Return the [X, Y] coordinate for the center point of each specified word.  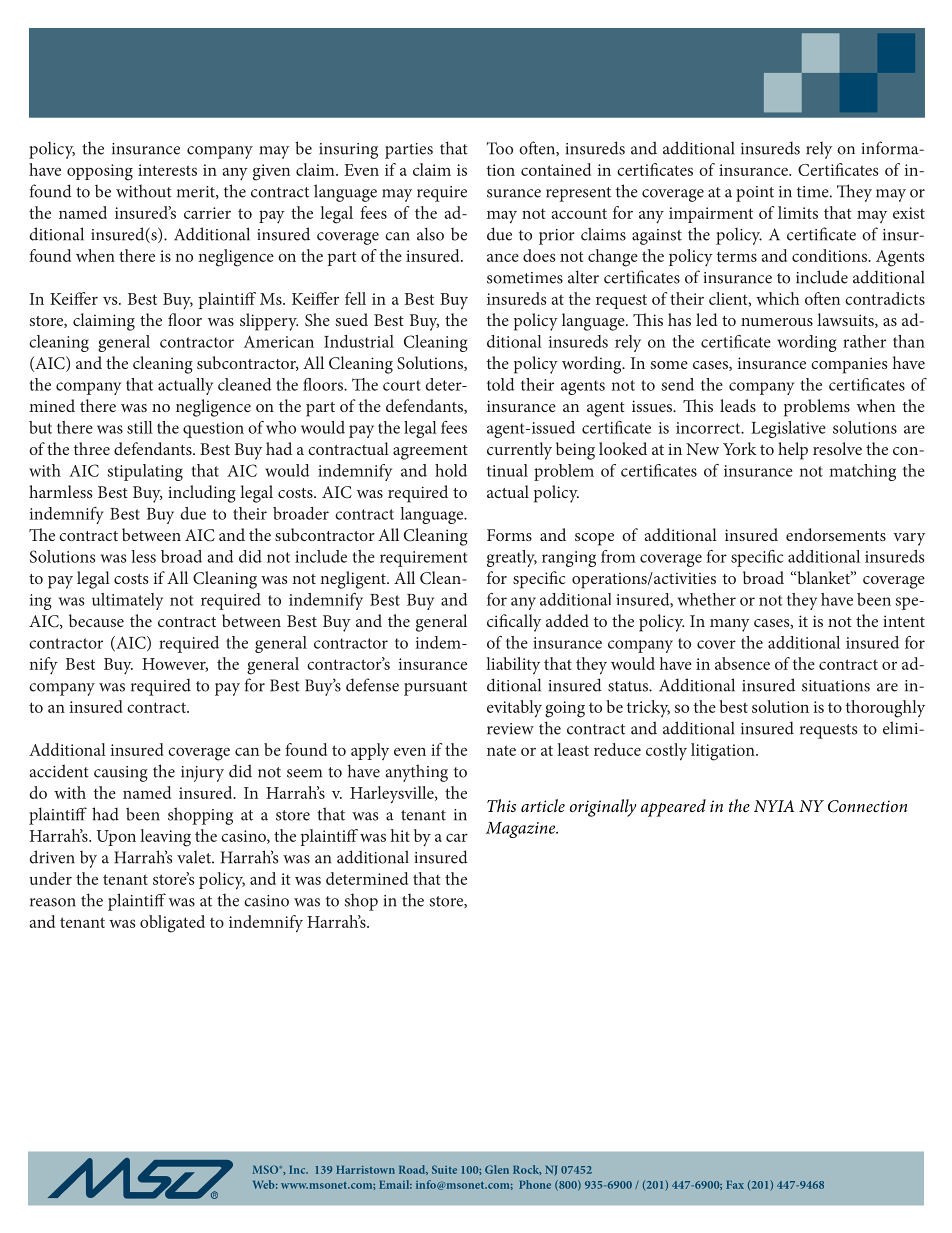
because [96, 620]
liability [513, 665]
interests [167, 170]
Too [500, 148]
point [755, 194]
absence [742, 663]
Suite [444, 1169]
